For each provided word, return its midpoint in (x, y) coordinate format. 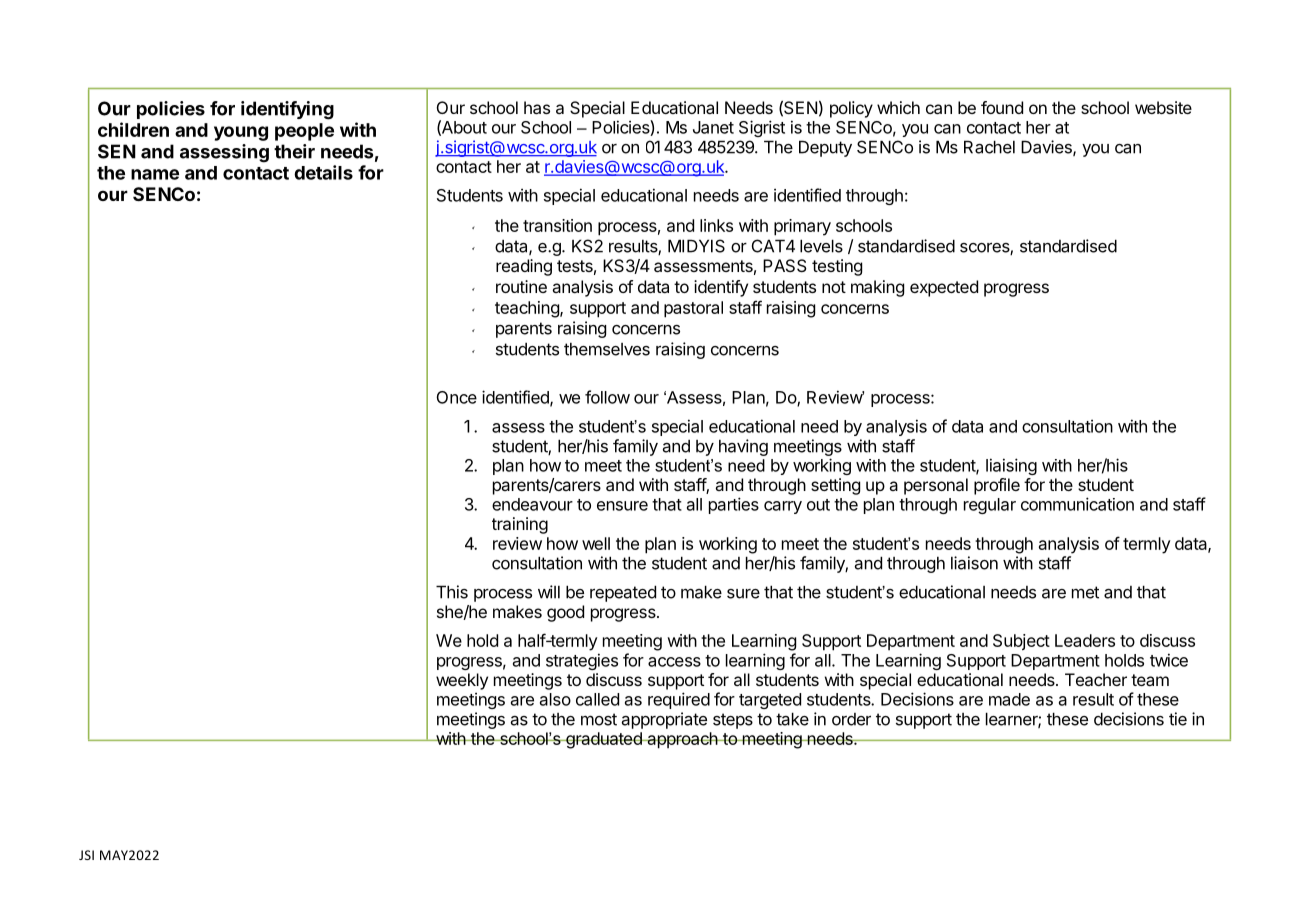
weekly (462, 681)
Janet (713, 127)
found (1002, 107)
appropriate (664, 720)
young (241, 133)
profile (997, 486)
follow (607, 397)
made (1009, 699)
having (743, 447)
